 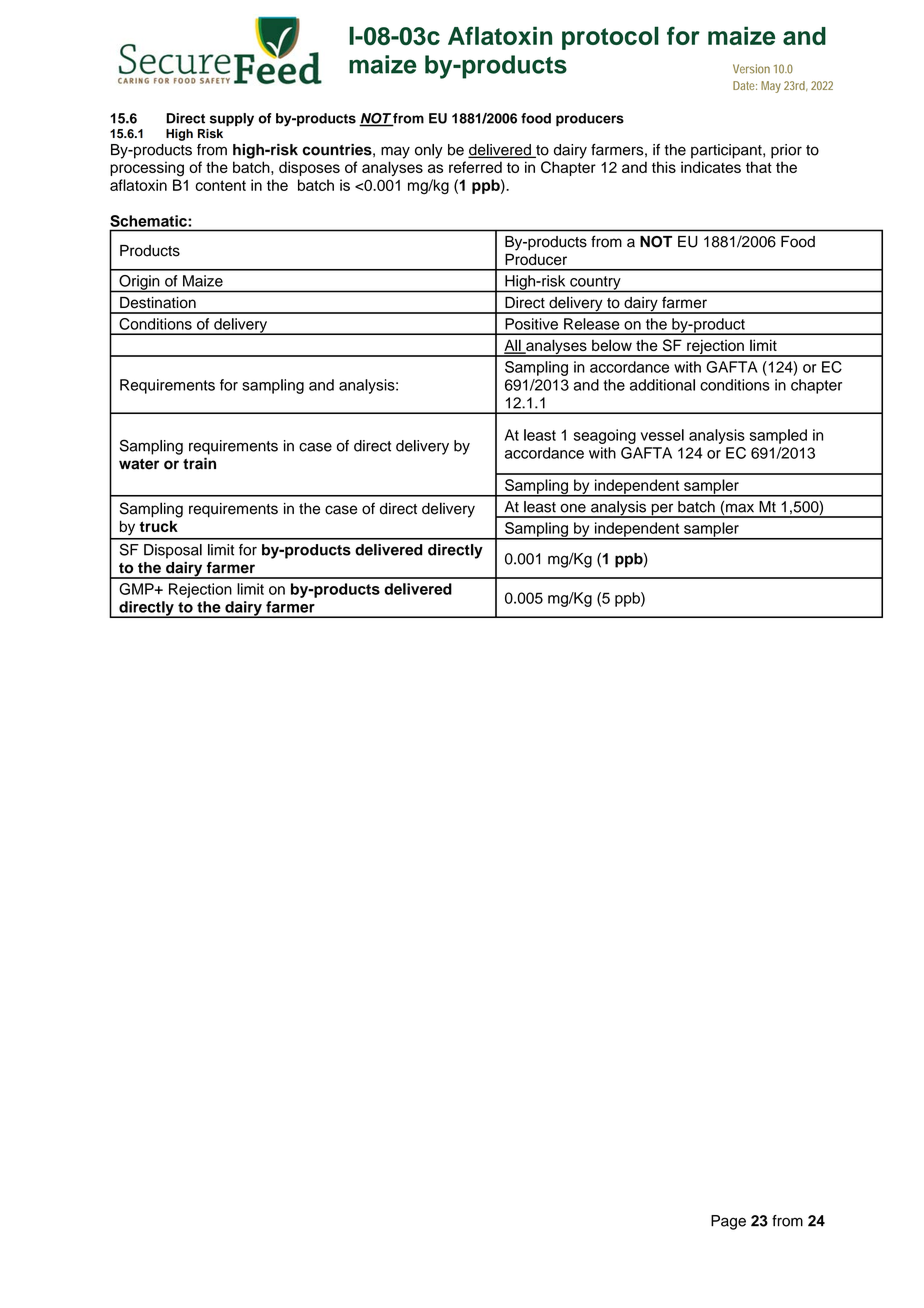 I want to click on one, so click(x=573, y=508).
